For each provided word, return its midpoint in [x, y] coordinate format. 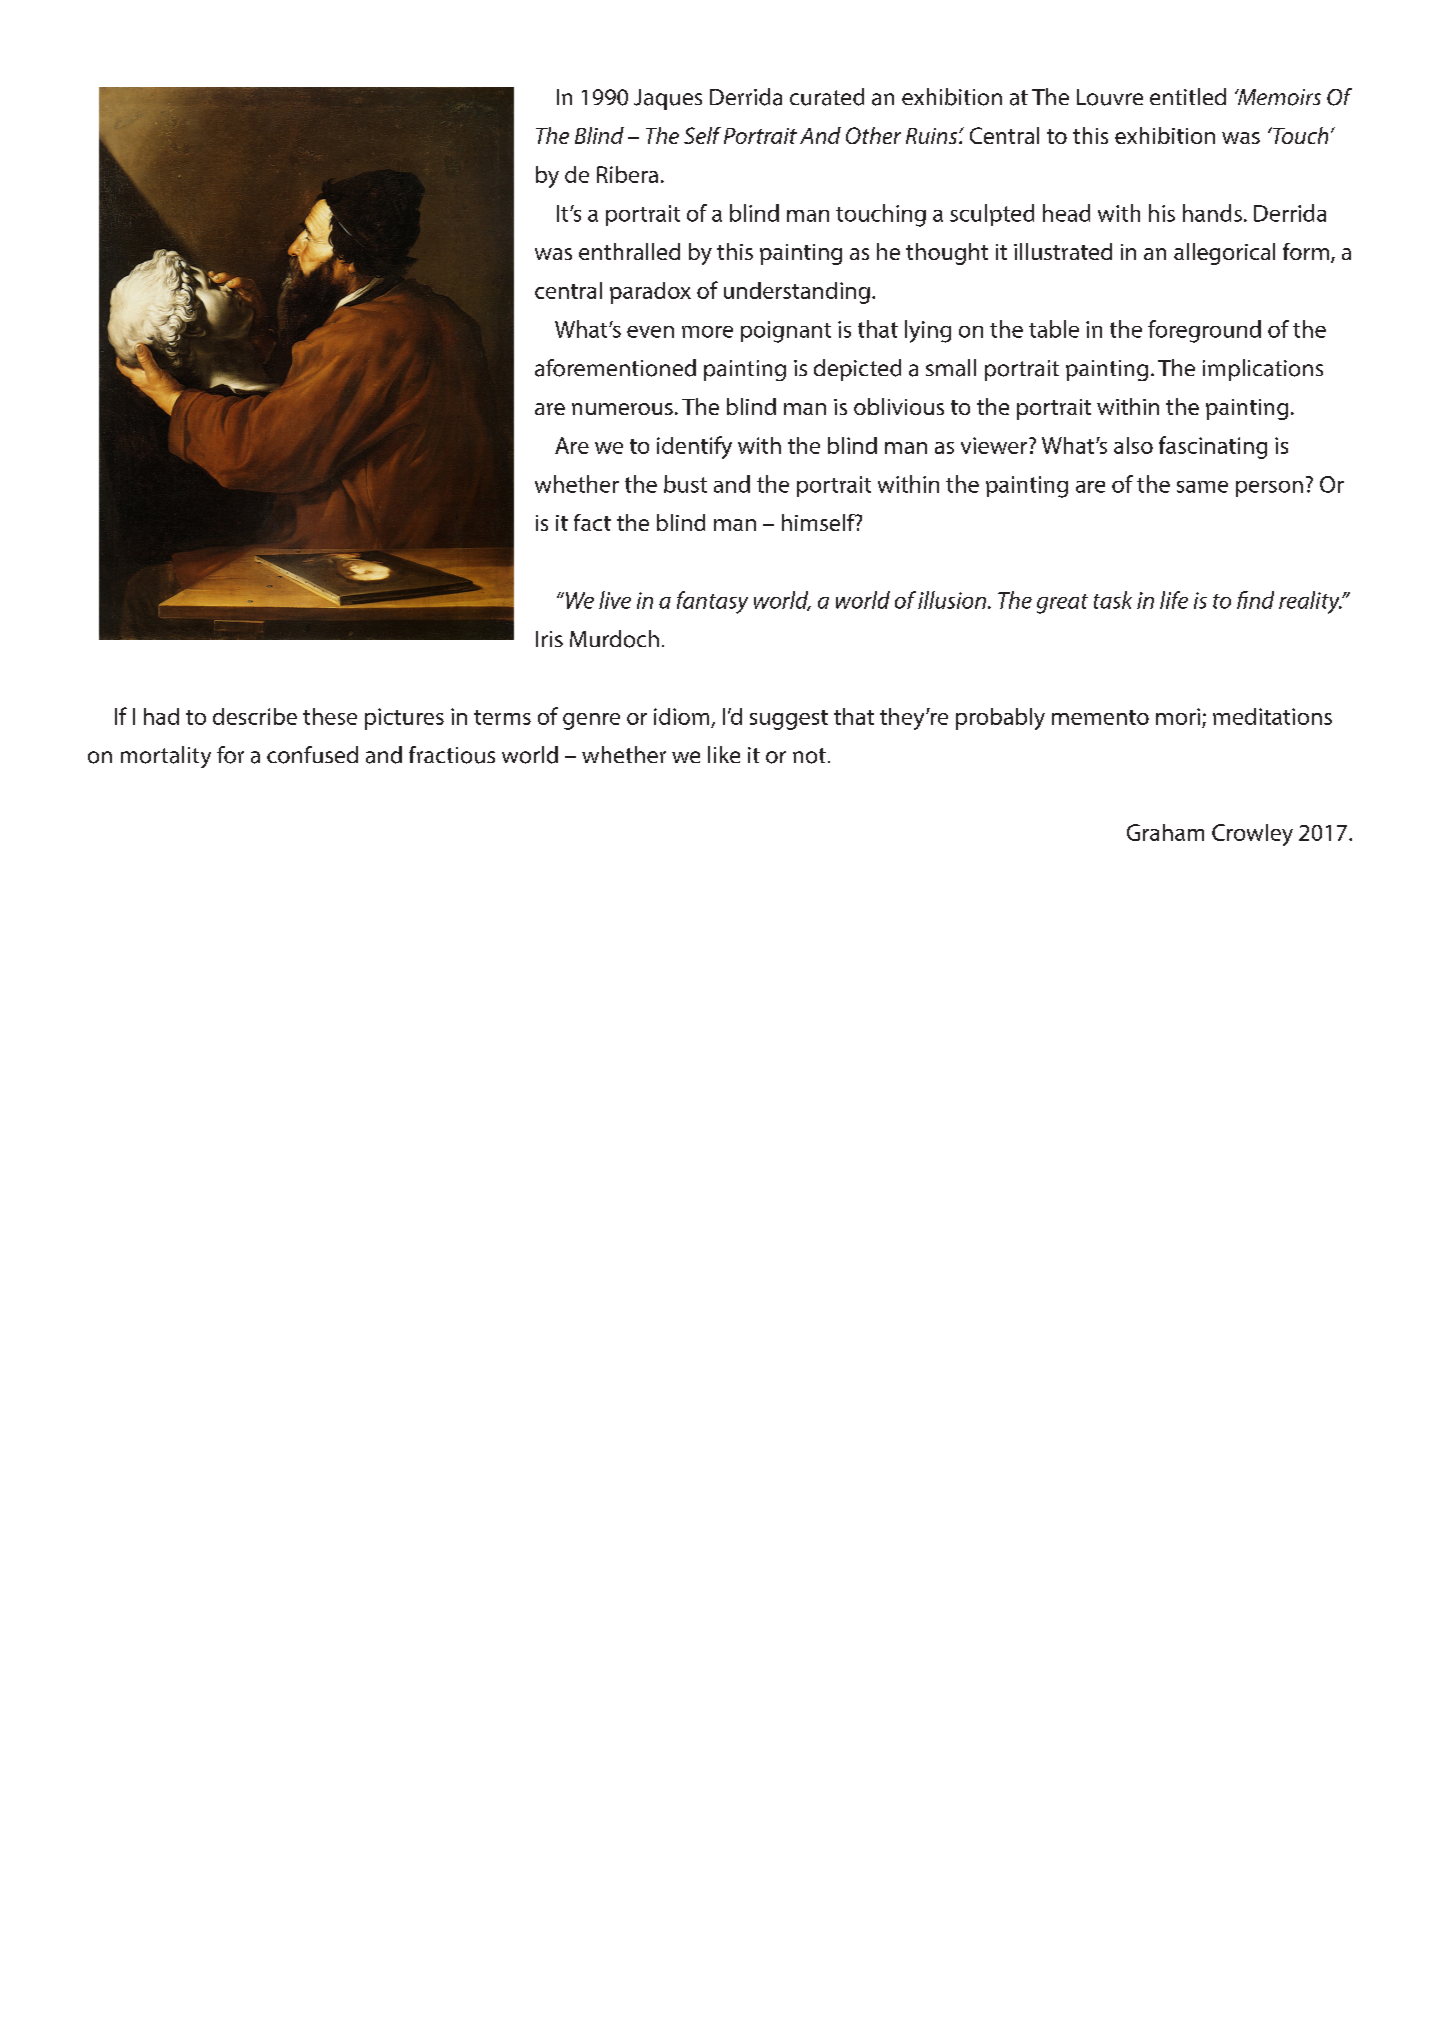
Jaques [668, 99]
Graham [1165, 832]
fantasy [712, 602]
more [707, 332]
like [724, 754]
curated [827, 97]
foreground [1204, 331]
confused [312, 755]
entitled [1188, 96]
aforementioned [615, 368]
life [1174, 600]
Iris [549, 639]
